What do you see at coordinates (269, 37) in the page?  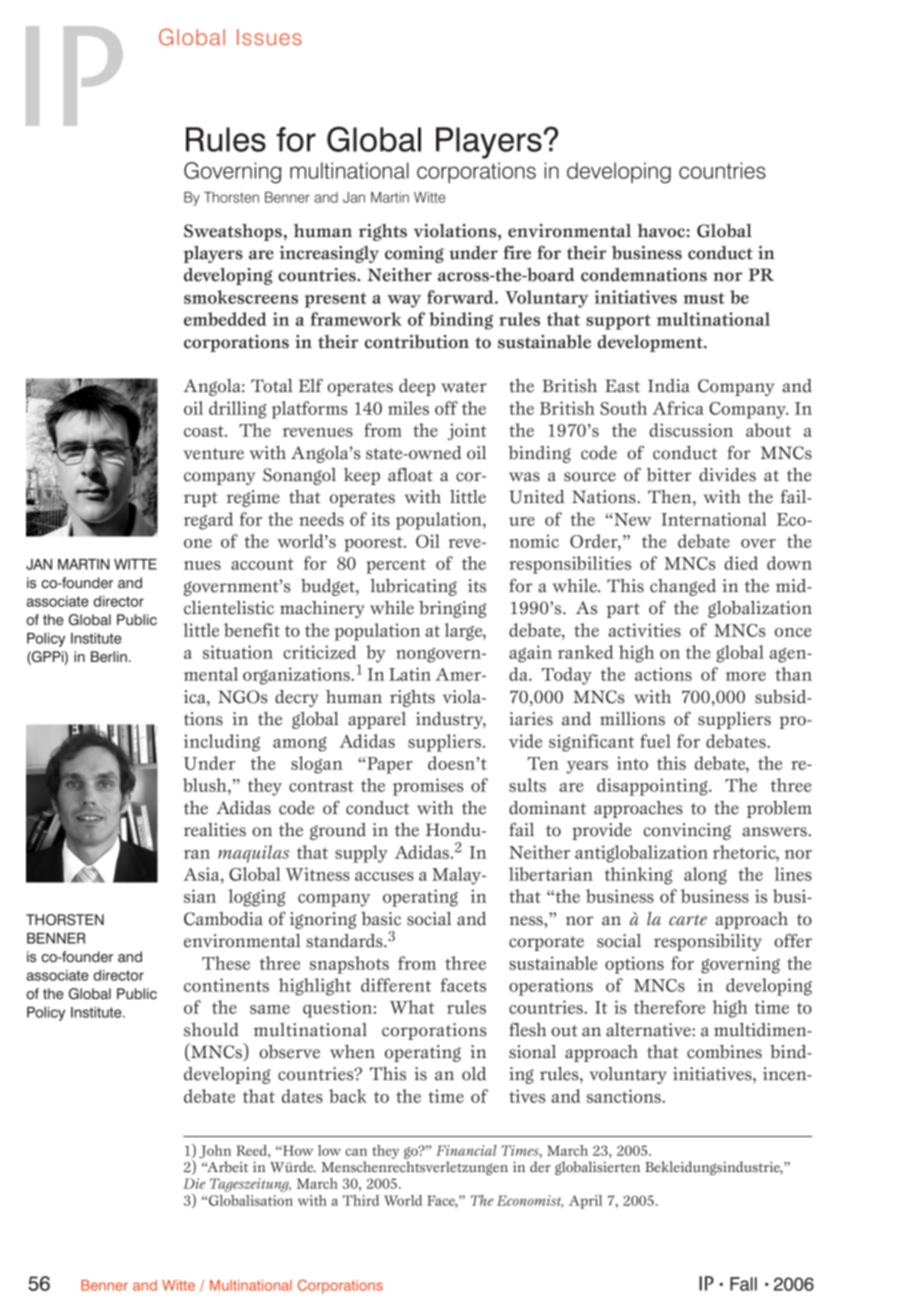 I see `Issues` at bounding box center [269, 37].
